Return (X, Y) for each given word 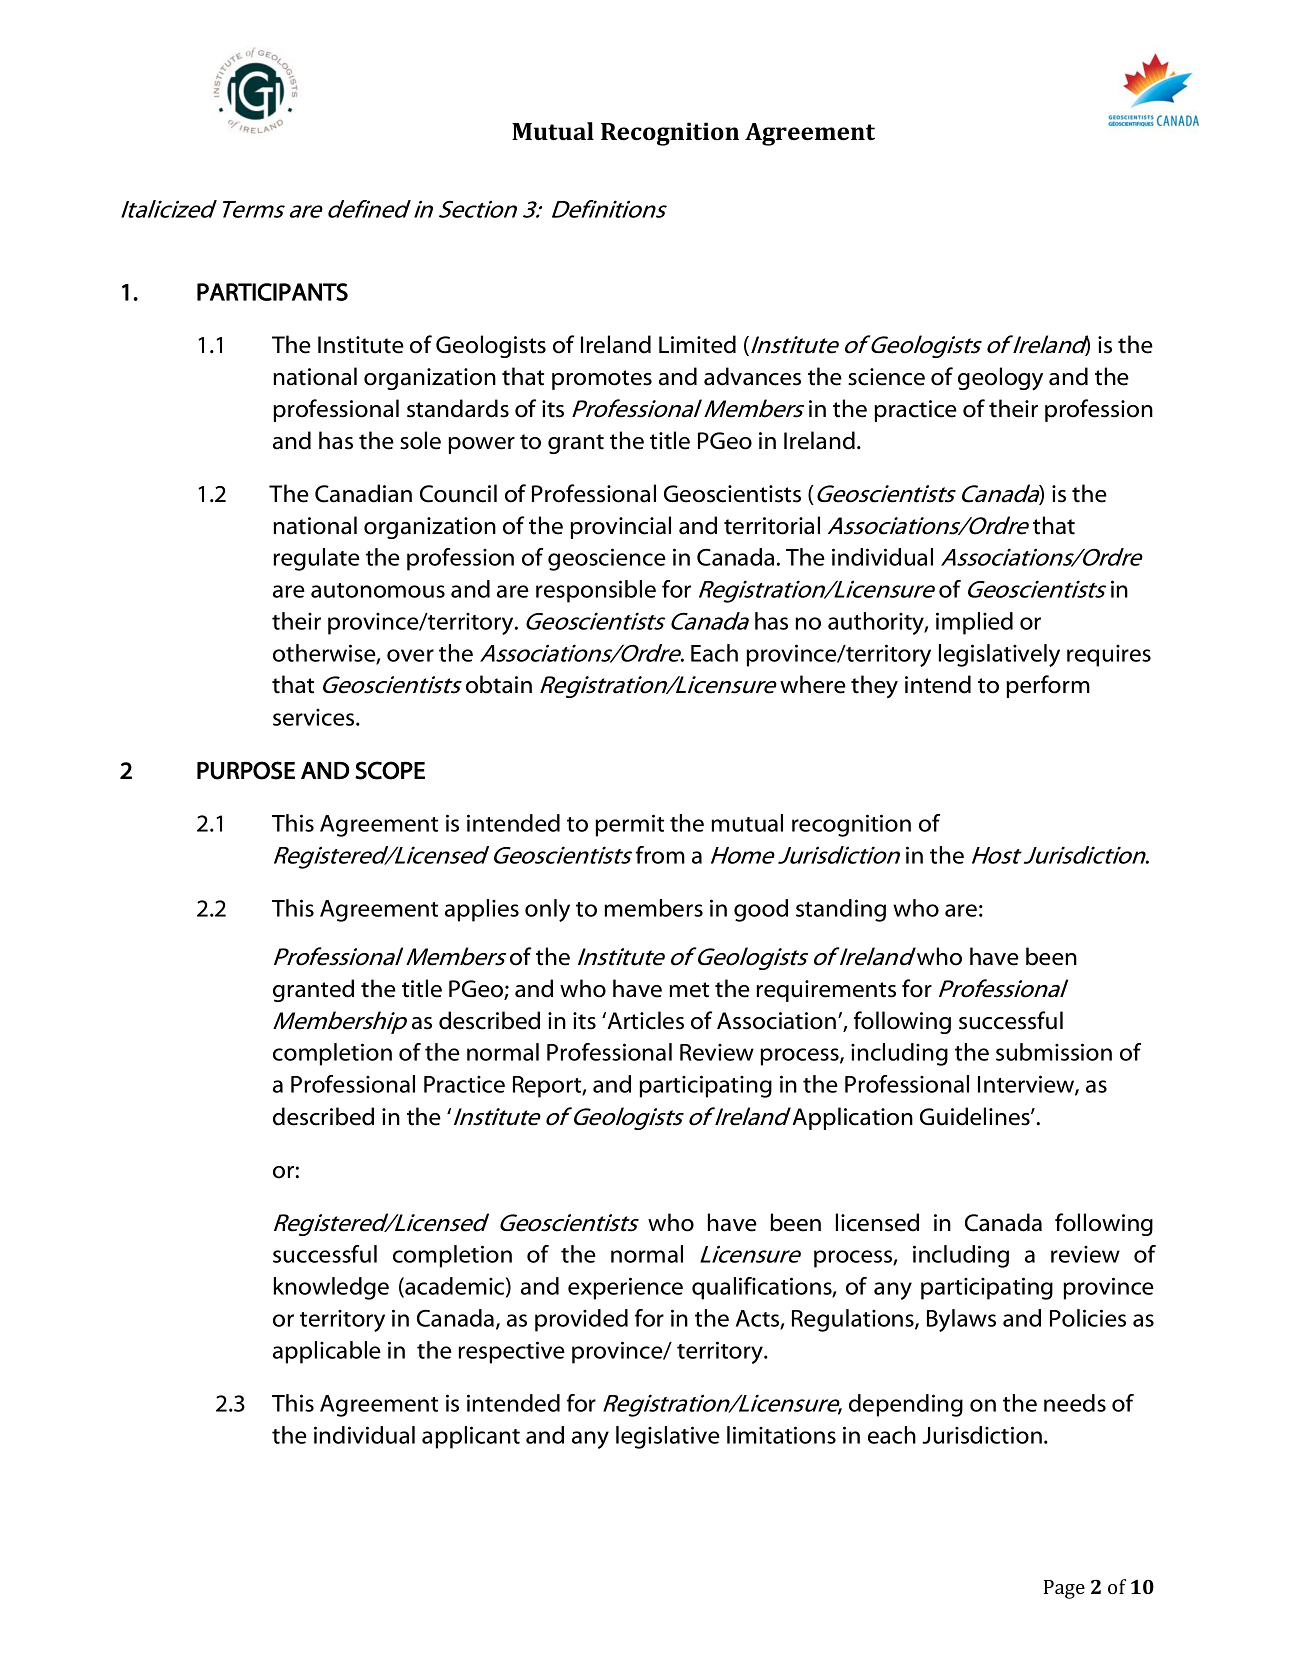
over (410, 655)
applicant (471, 1437)
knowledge (331, 1288)
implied (974, 623)
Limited (697, 344)
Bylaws (961, 1320)
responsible (596, 591)
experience (625, 1288)
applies (482, 910)
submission (1054, 1052)
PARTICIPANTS (272, 292)
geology (1000, 379)
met (689, 990)
